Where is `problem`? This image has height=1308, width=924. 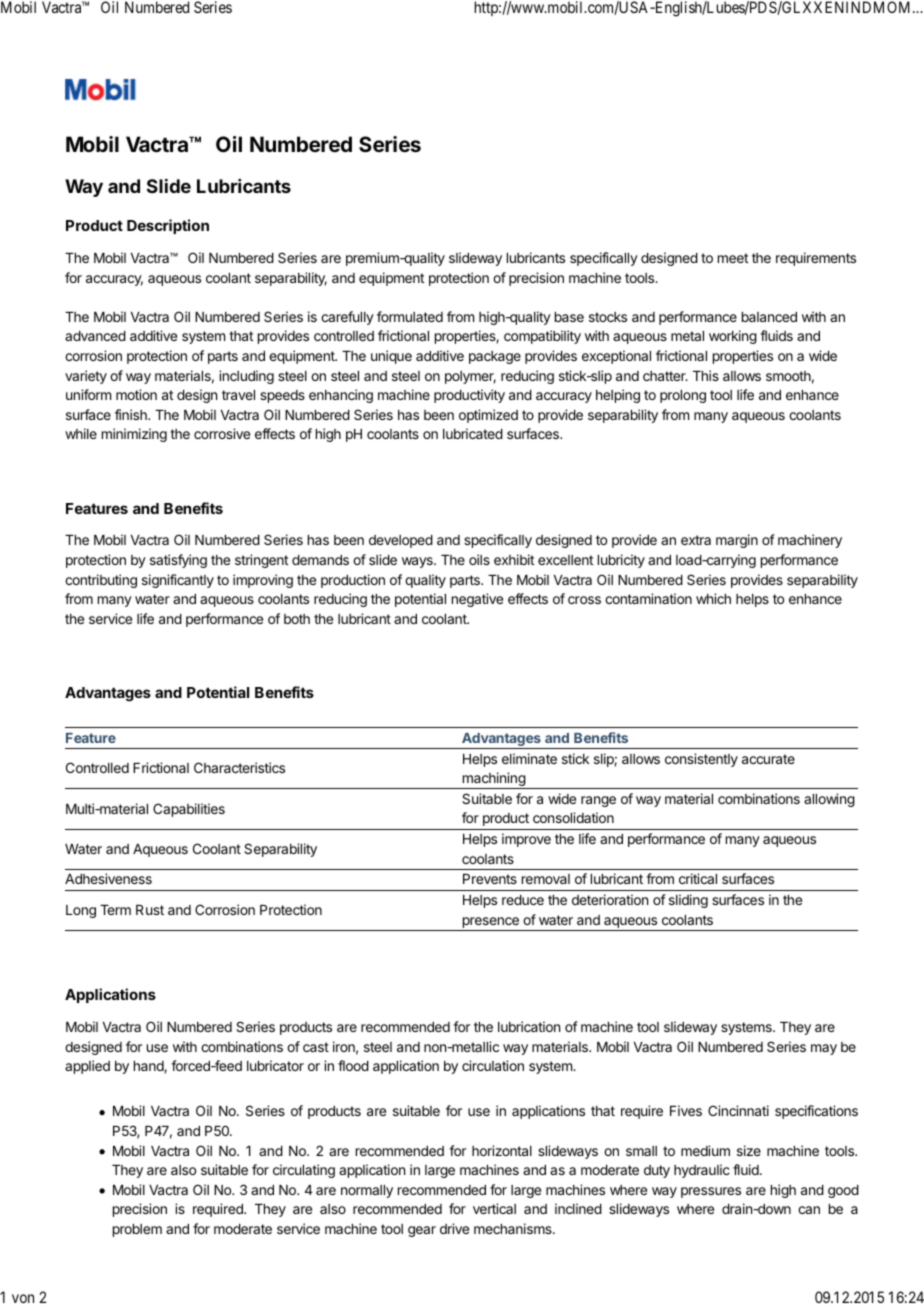
problem is located at coordinates (137, 1230).
